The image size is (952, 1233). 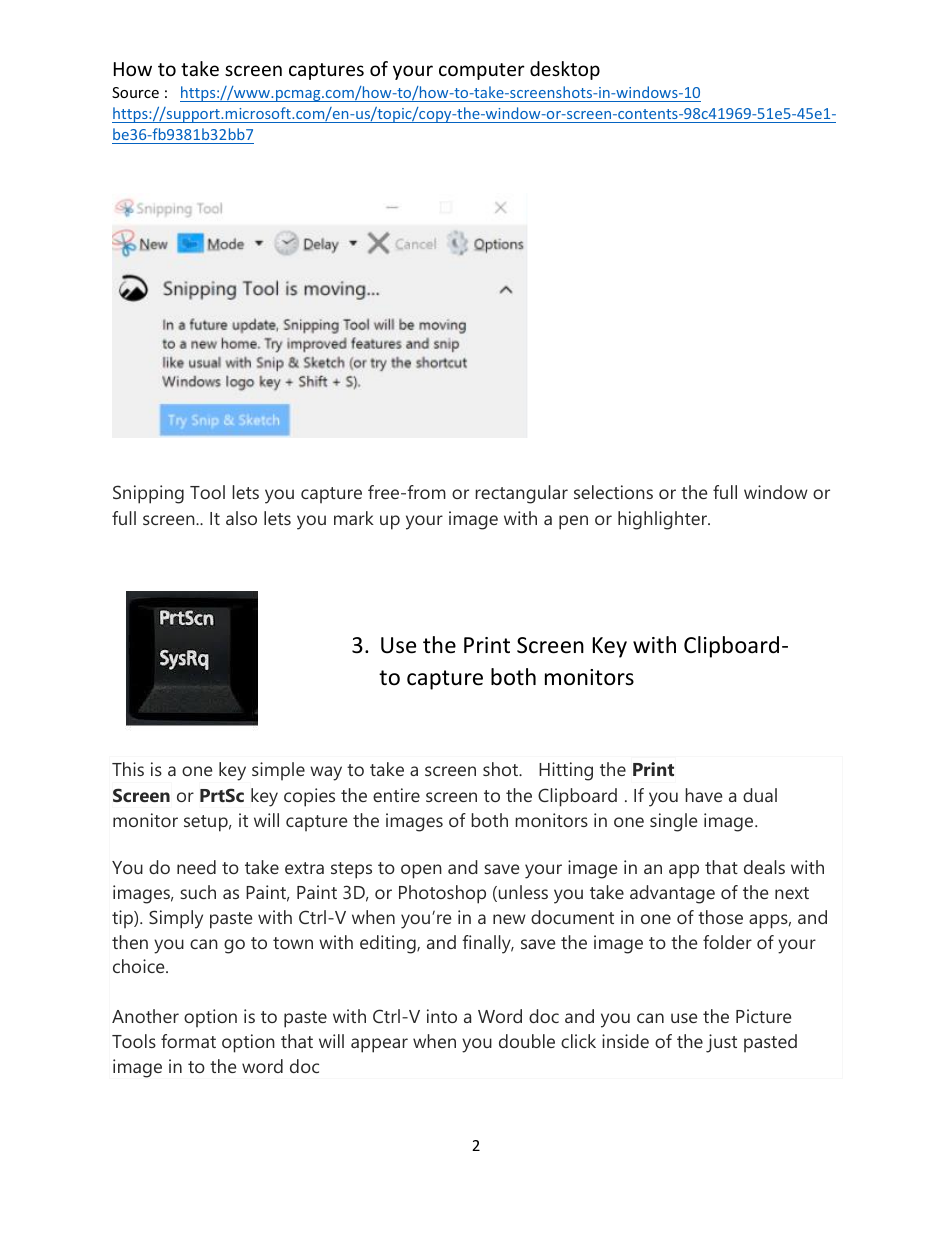 What do you see at coordinates (521, 494) in the document?
I see `rectangular` at bounding box center [521, 494].
